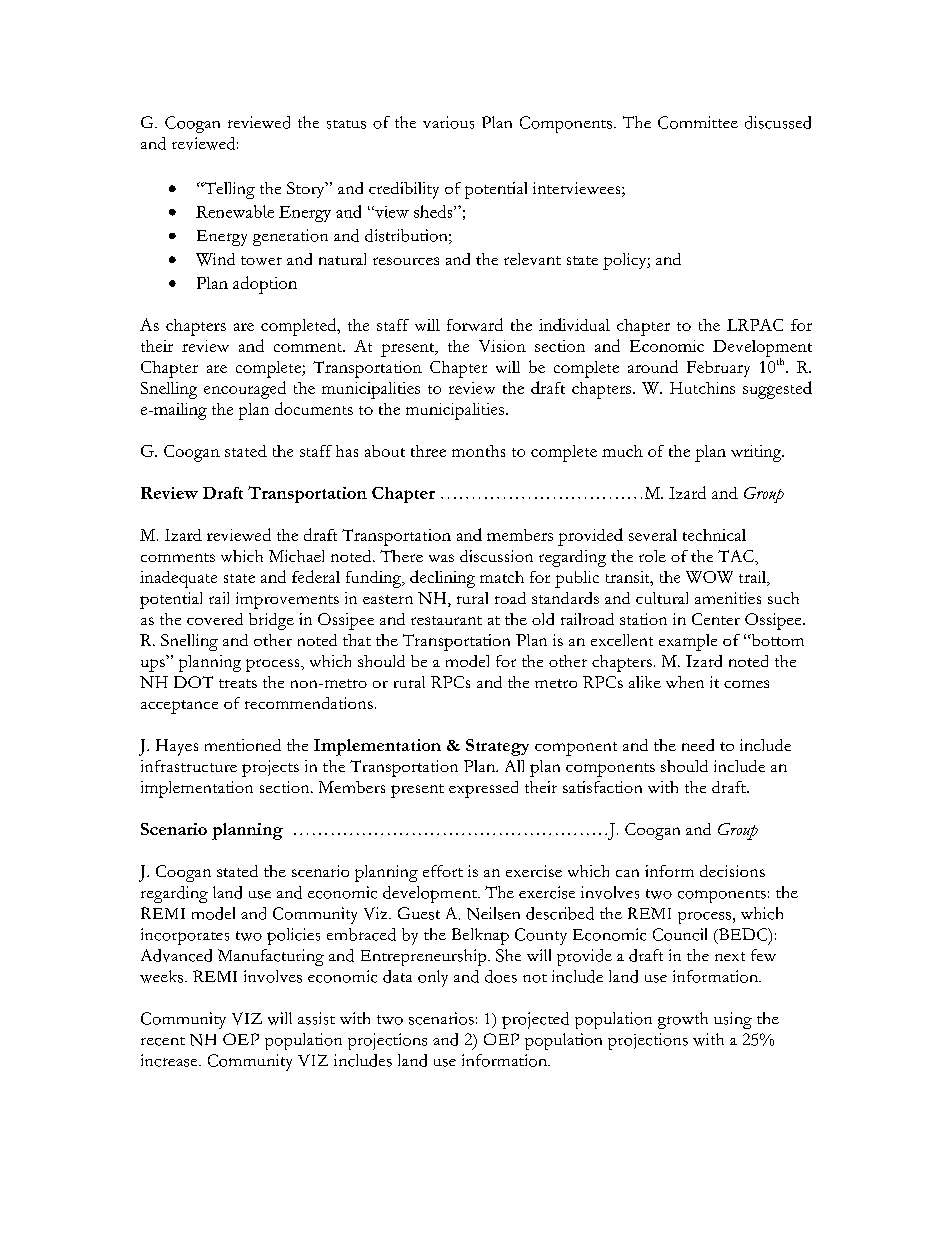  Describe the element at coordinates (215, 619) in the page. I see `covered` at that location.
